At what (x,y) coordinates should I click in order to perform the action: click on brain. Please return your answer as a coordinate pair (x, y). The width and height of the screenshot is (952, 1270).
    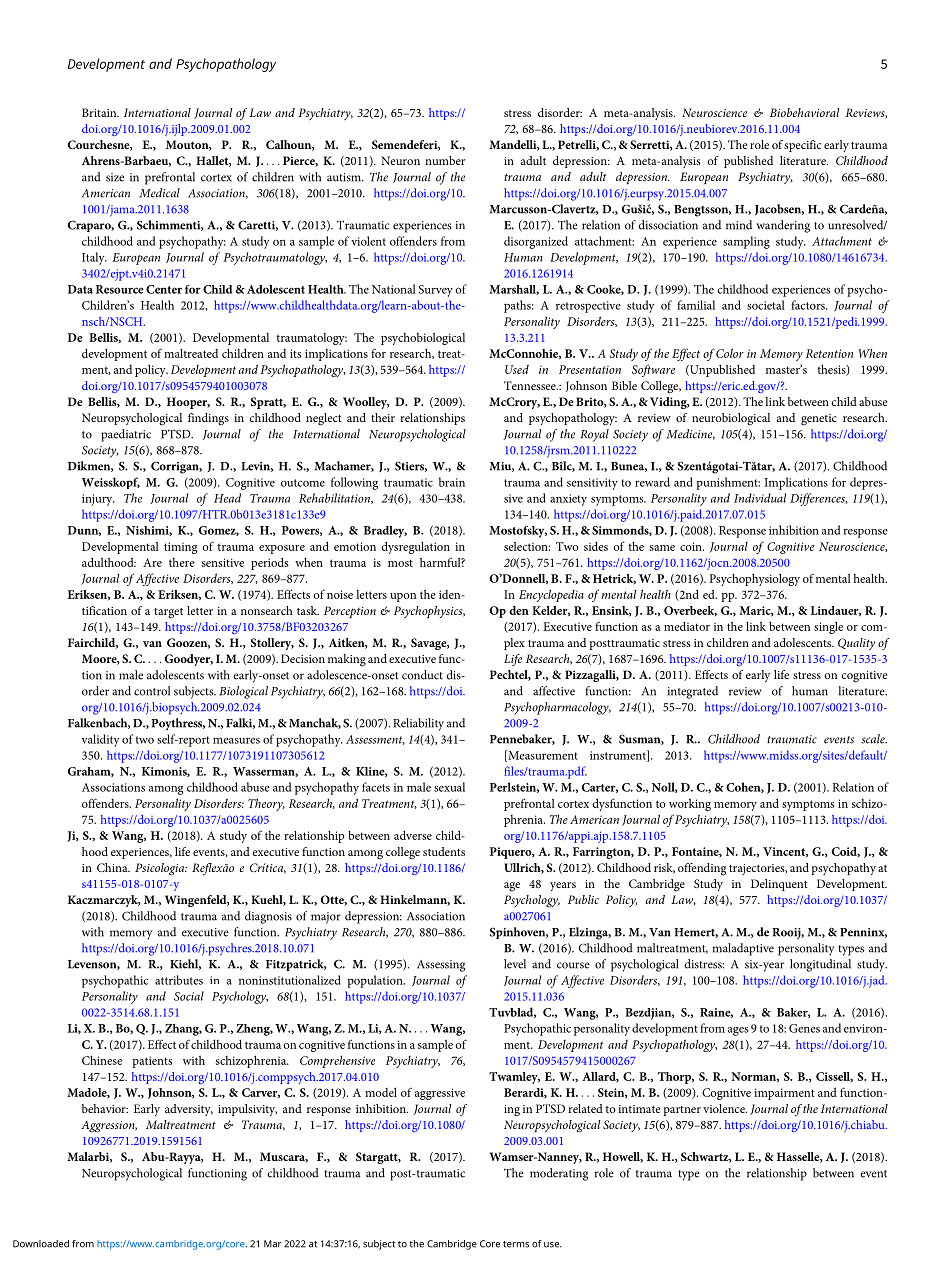
    Looking at the image, I should click on (452, 482).
